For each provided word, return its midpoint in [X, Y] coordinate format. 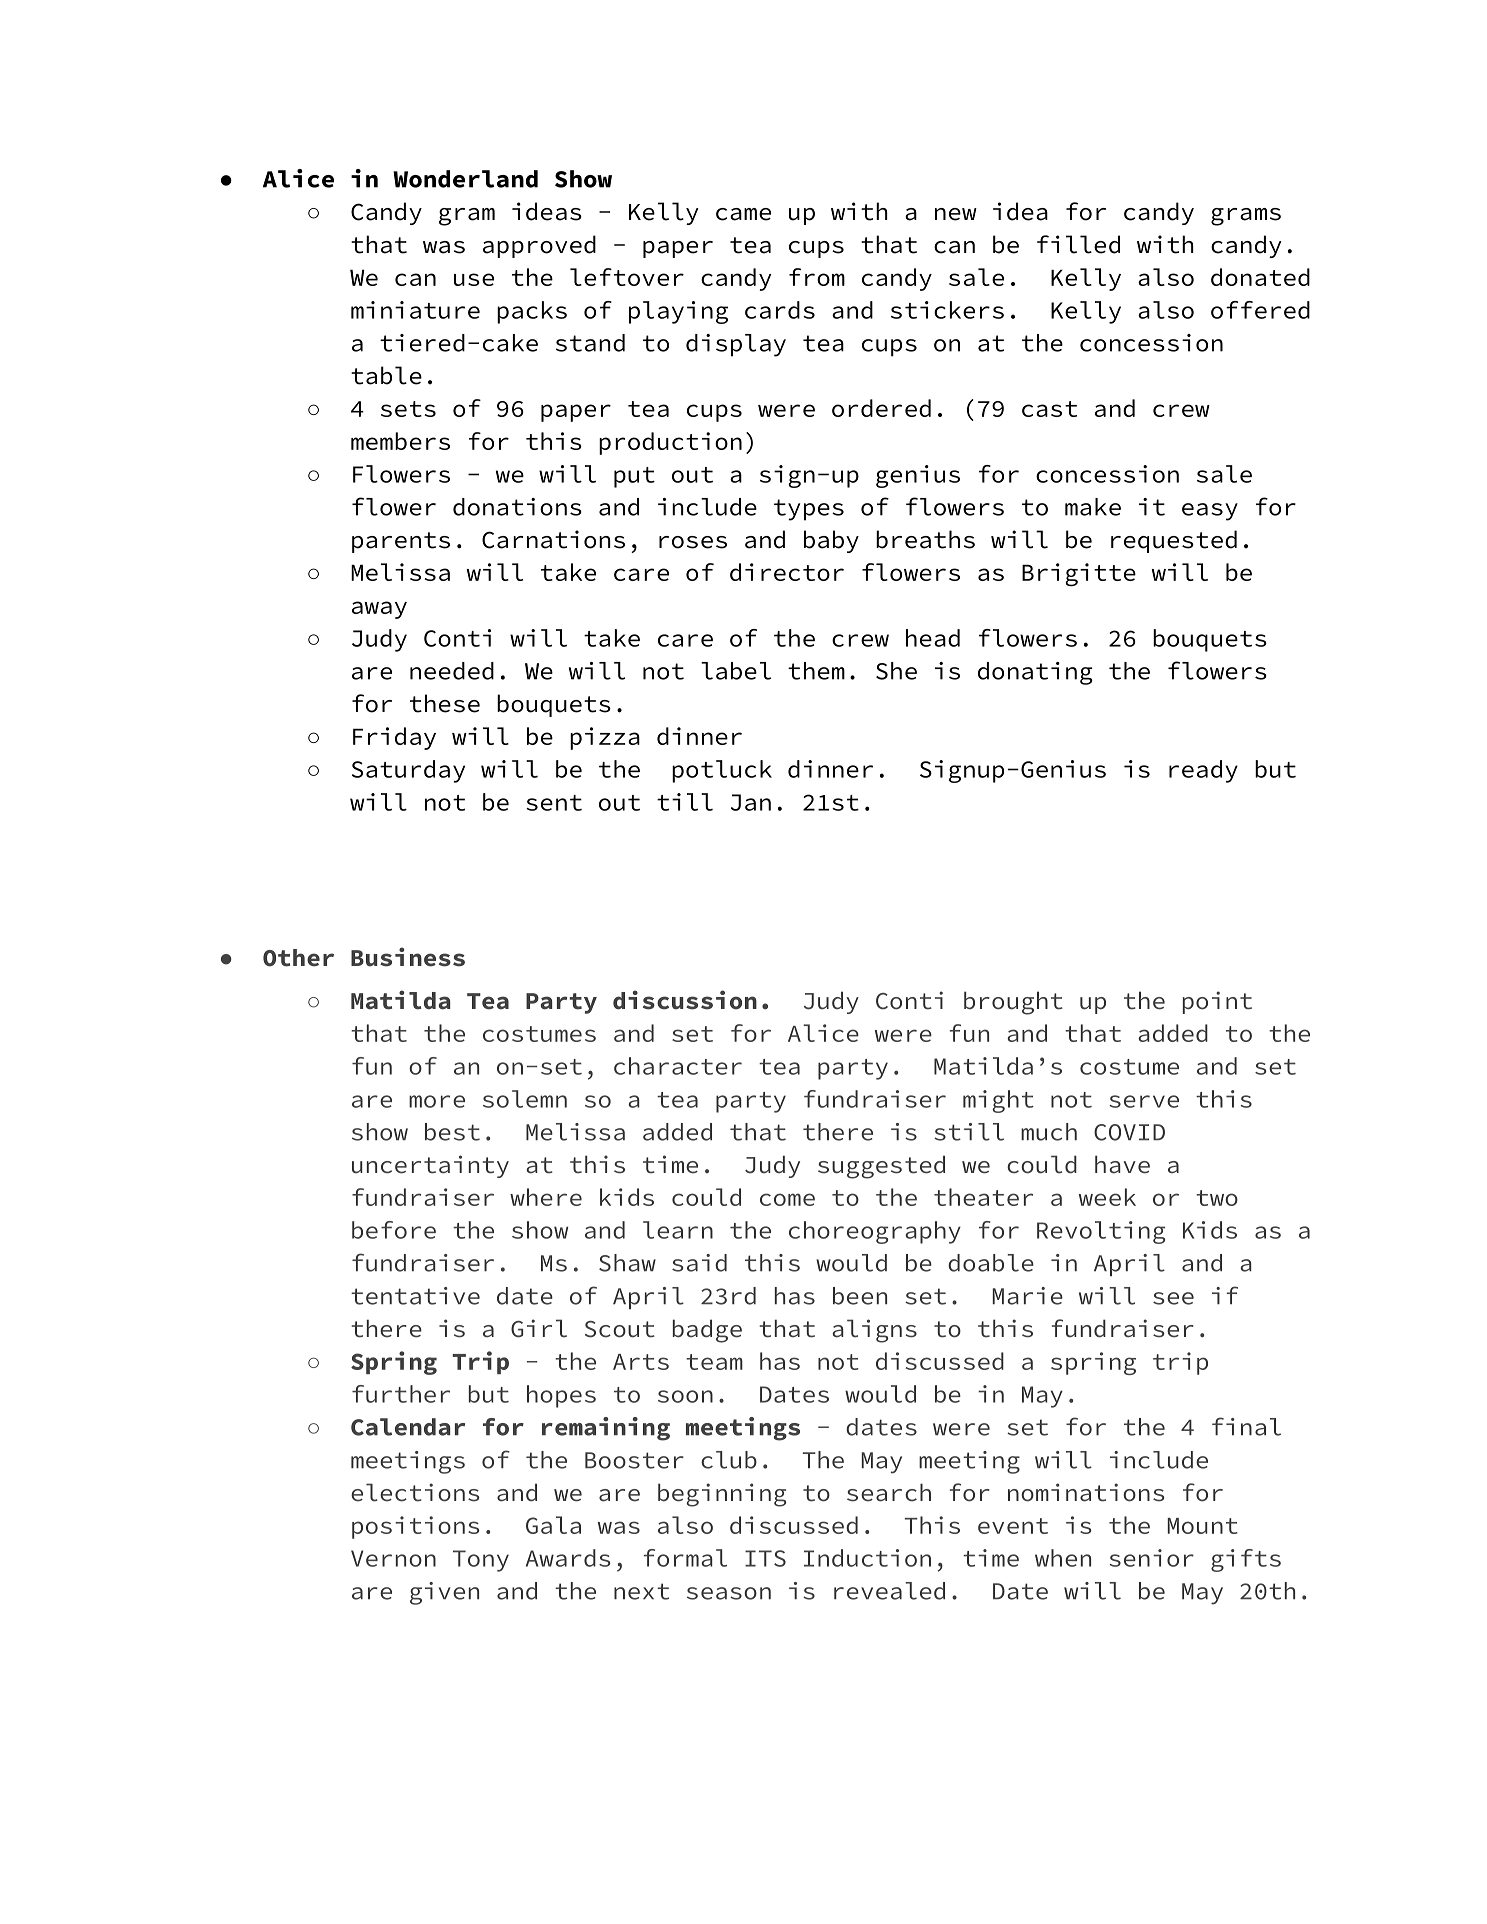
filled [1078, 244]
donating [1035, 673]
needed [452, 671]
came [743, 214]
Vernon [393, 1558]
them [816, 671]
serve [1144, 1101]
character [678, 1066]
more [437, 1101]
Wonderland [465, 179]
